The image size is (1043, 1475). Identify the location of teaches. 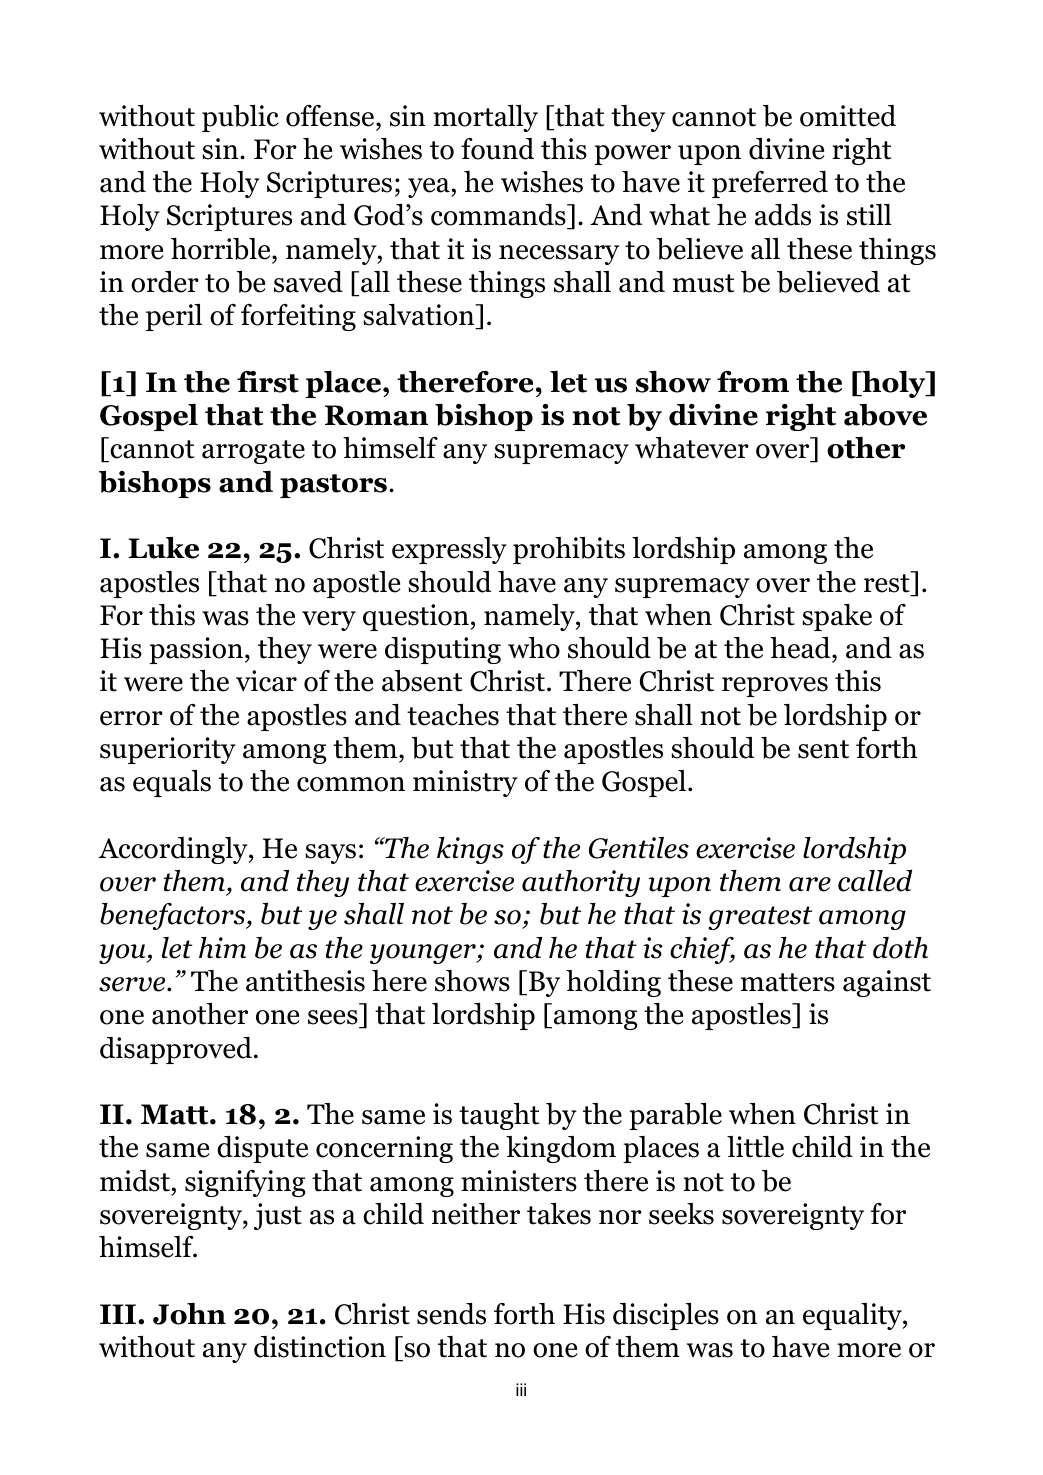
(453, 715).
